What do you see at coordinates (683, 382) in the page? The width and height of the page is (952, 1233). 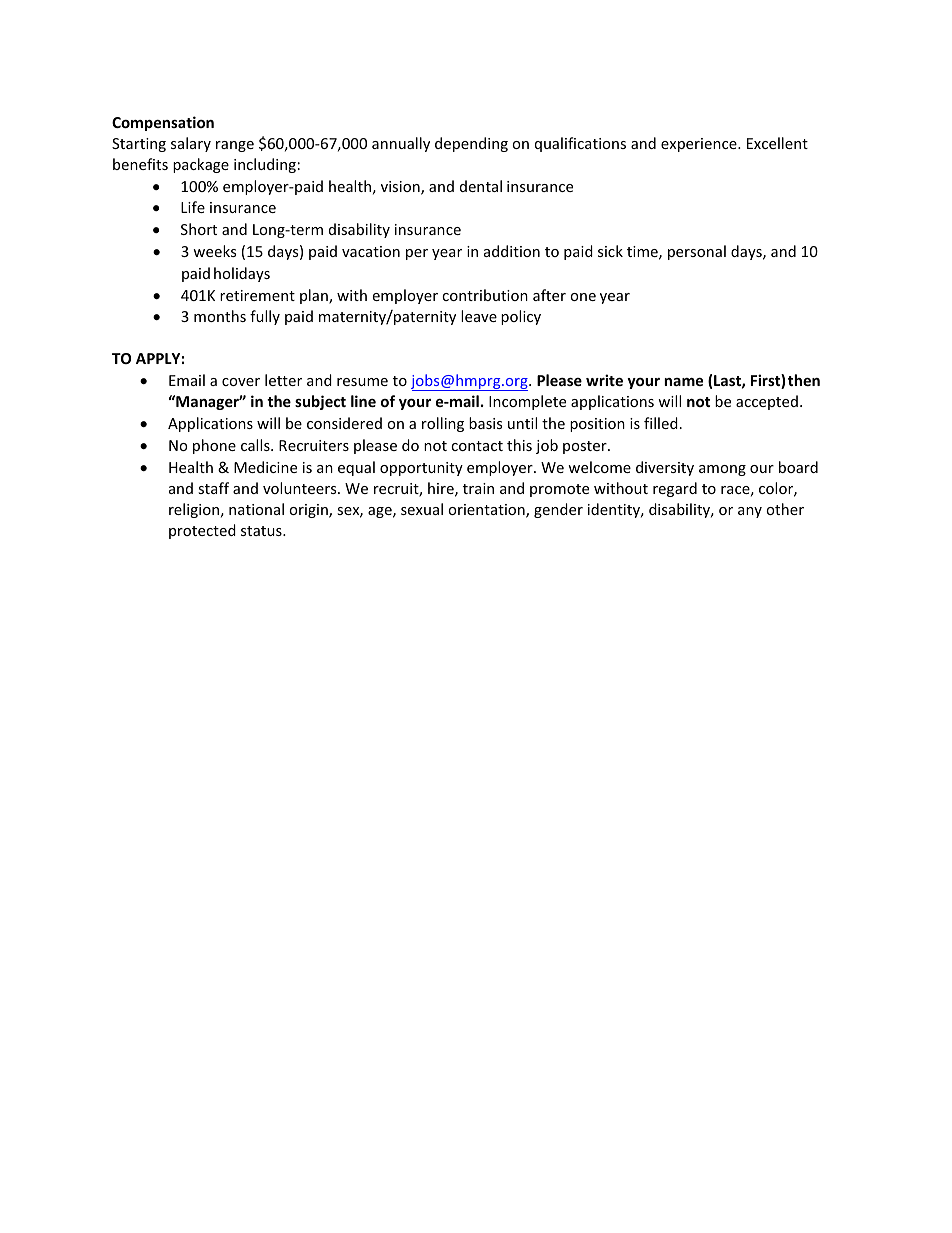 I see `name` at bounding box center [683, 382].
